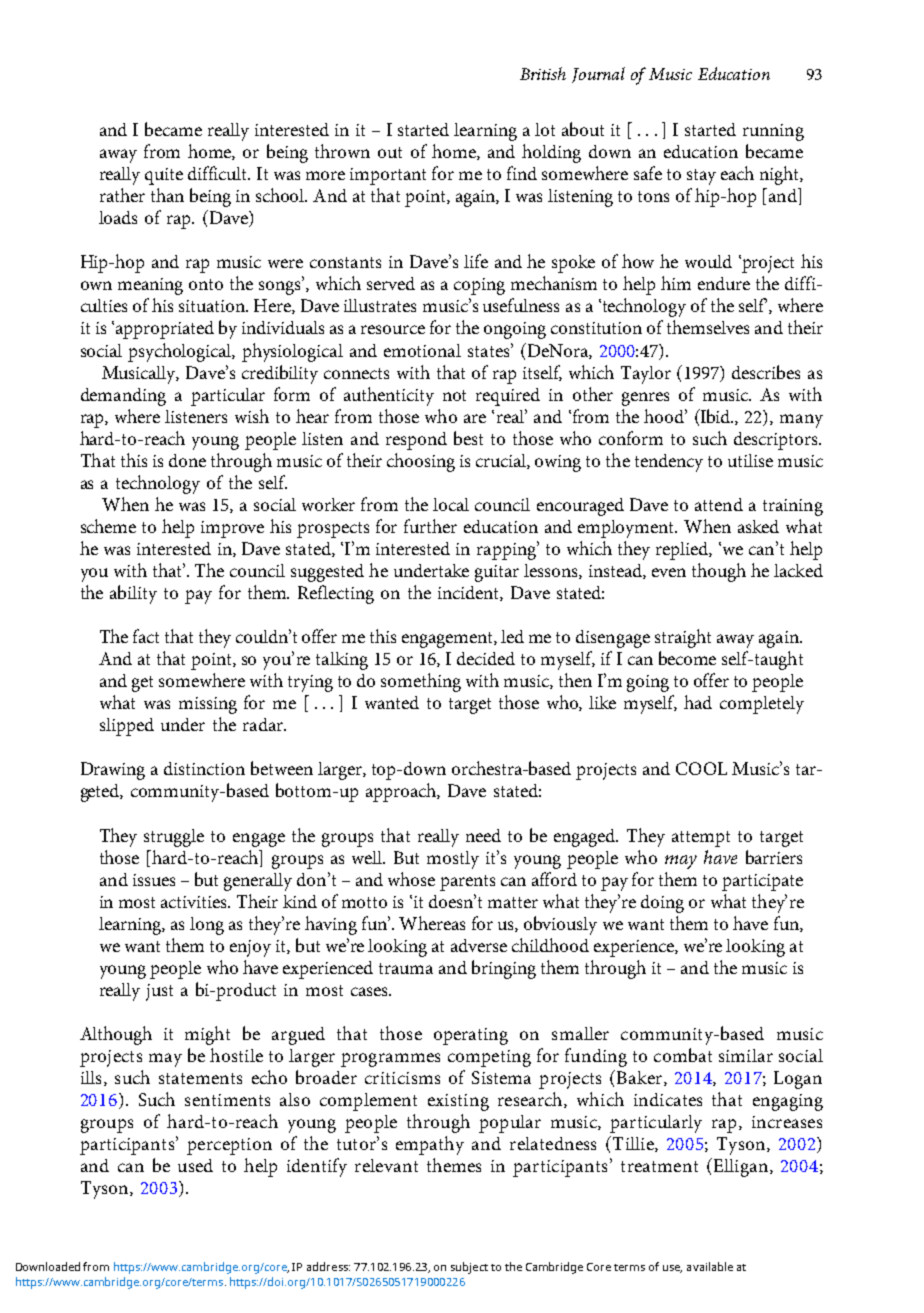 The image size is (924, 1313). What do you see at coordinates (469, 1268) in the image?
I see `subject` at bounding box center [469, 1268].
